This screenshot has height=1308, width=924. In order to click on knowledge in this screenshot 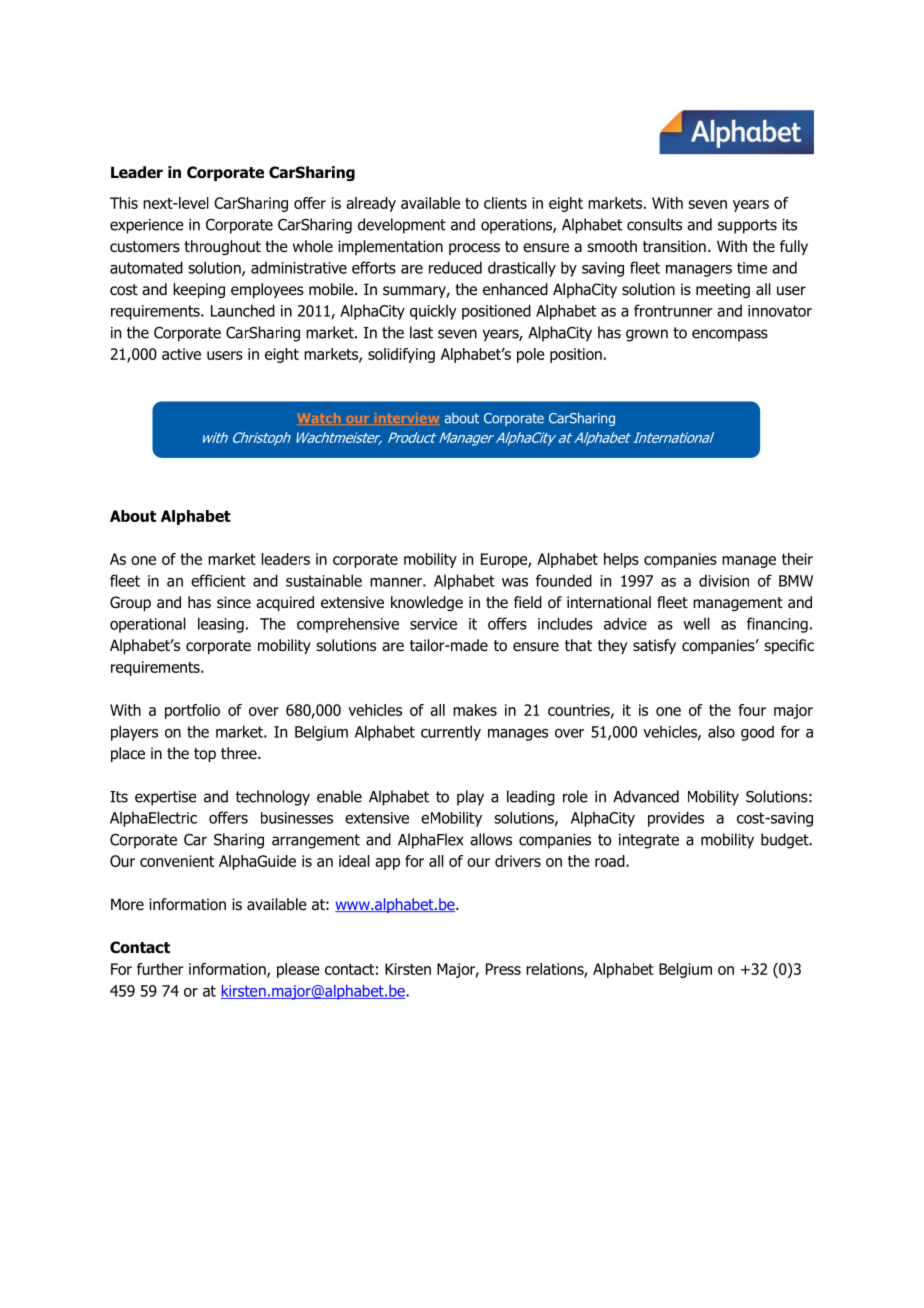, I will do `click(427, 603)`.
